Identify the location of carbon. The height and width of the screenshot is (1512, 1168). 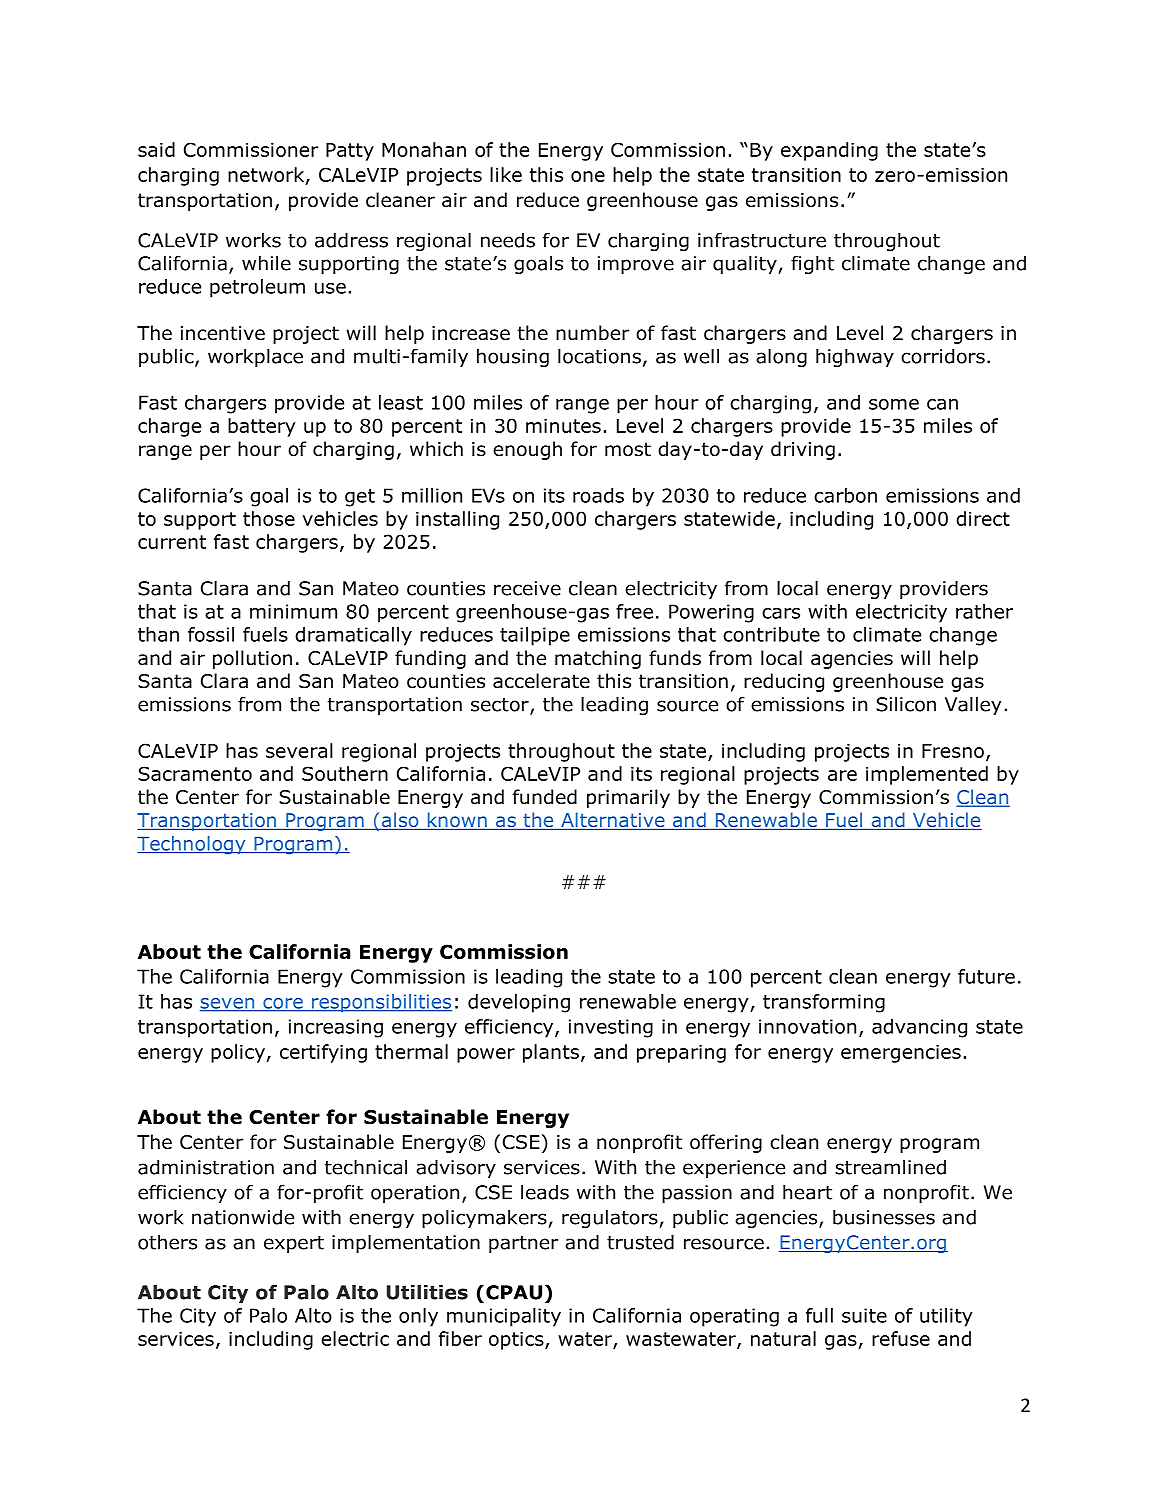
(845, 495).
